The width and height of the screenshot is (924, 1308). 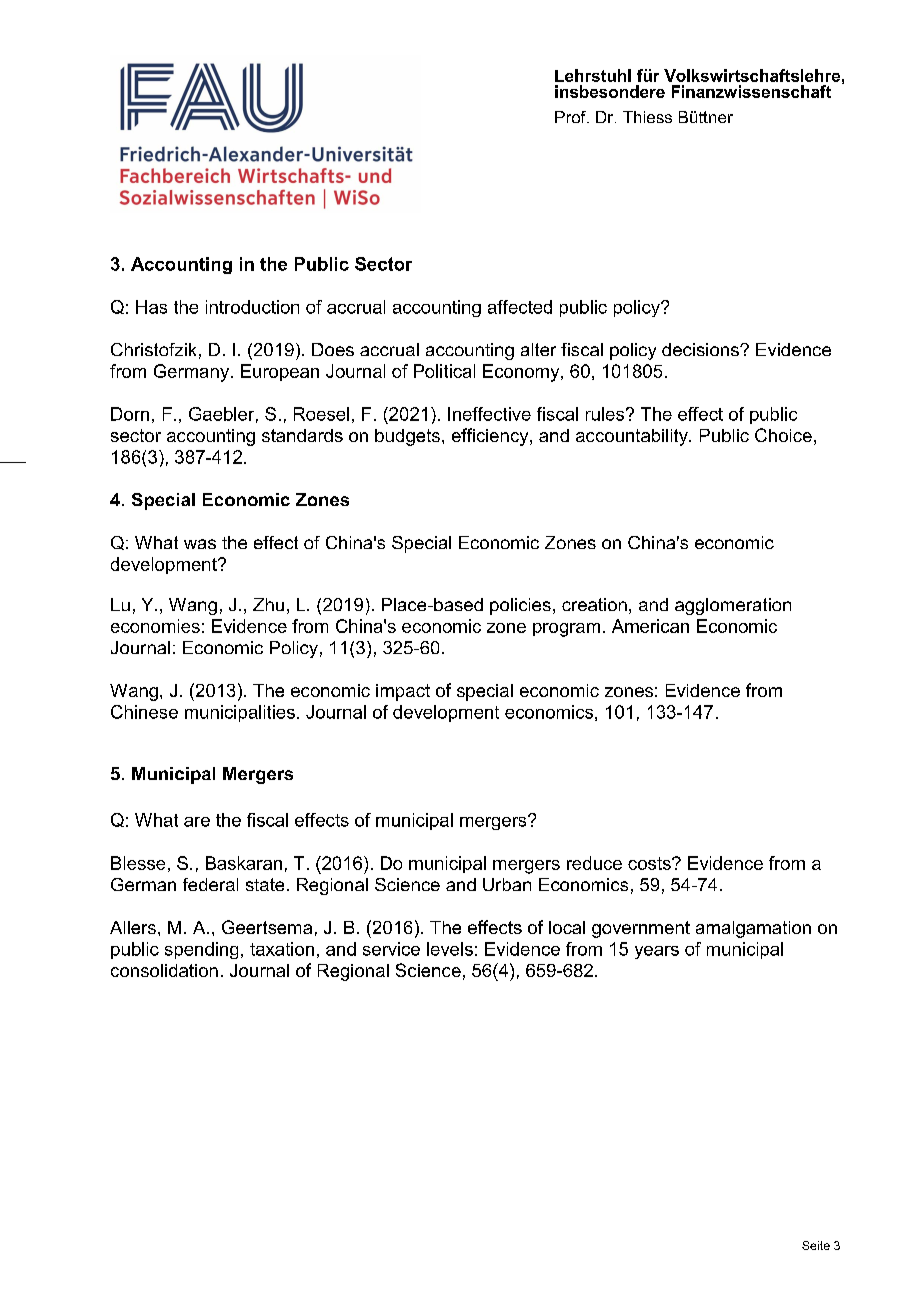 I want to click on affected, so click(x=520, y=307).
